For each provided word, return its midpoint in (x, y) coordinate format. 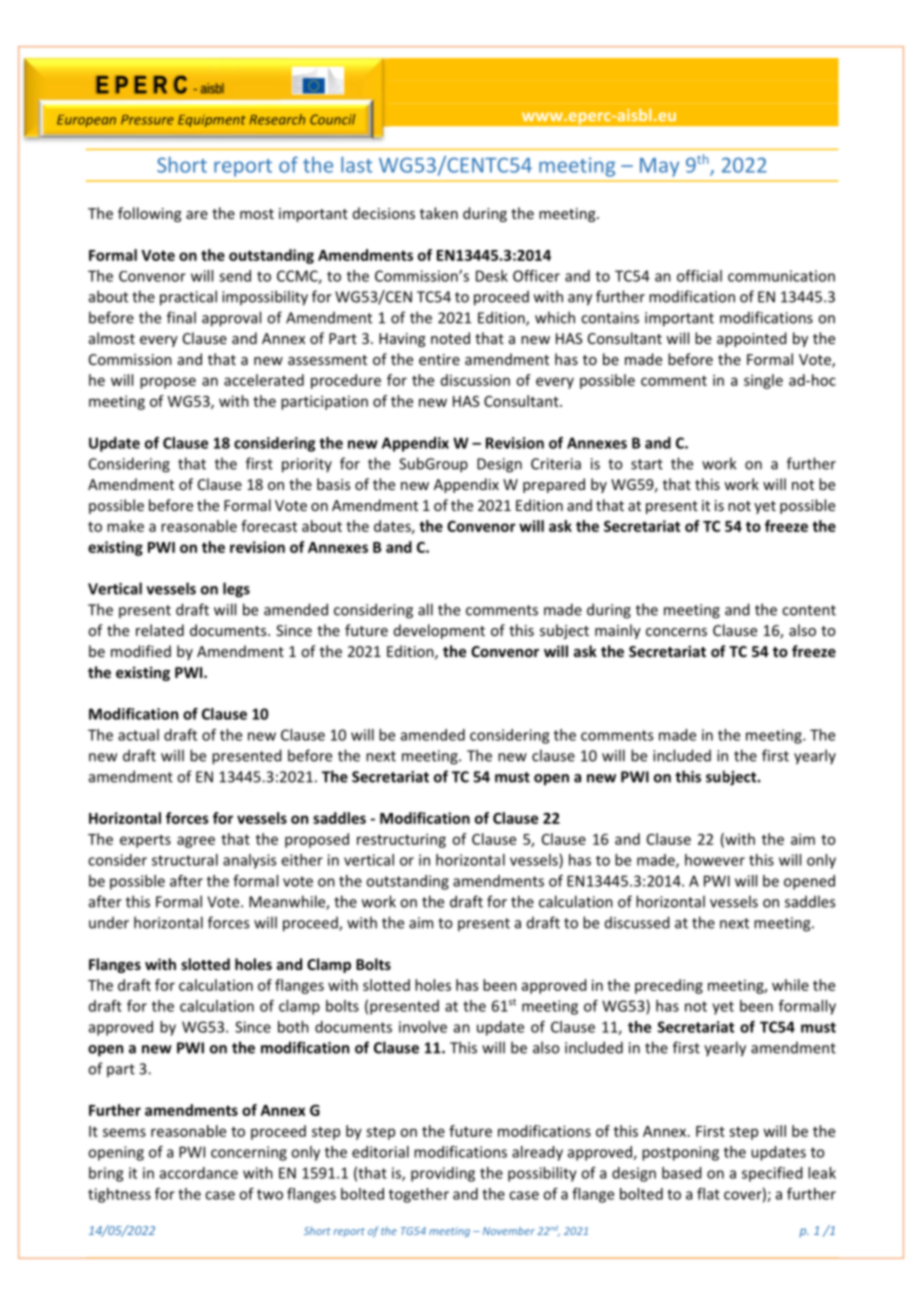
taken (439, 213)
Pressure (147, 120)
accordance (199, 1173)
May (659, 167)
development (439, 631)
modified (141, 651)
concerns (676, 632)
